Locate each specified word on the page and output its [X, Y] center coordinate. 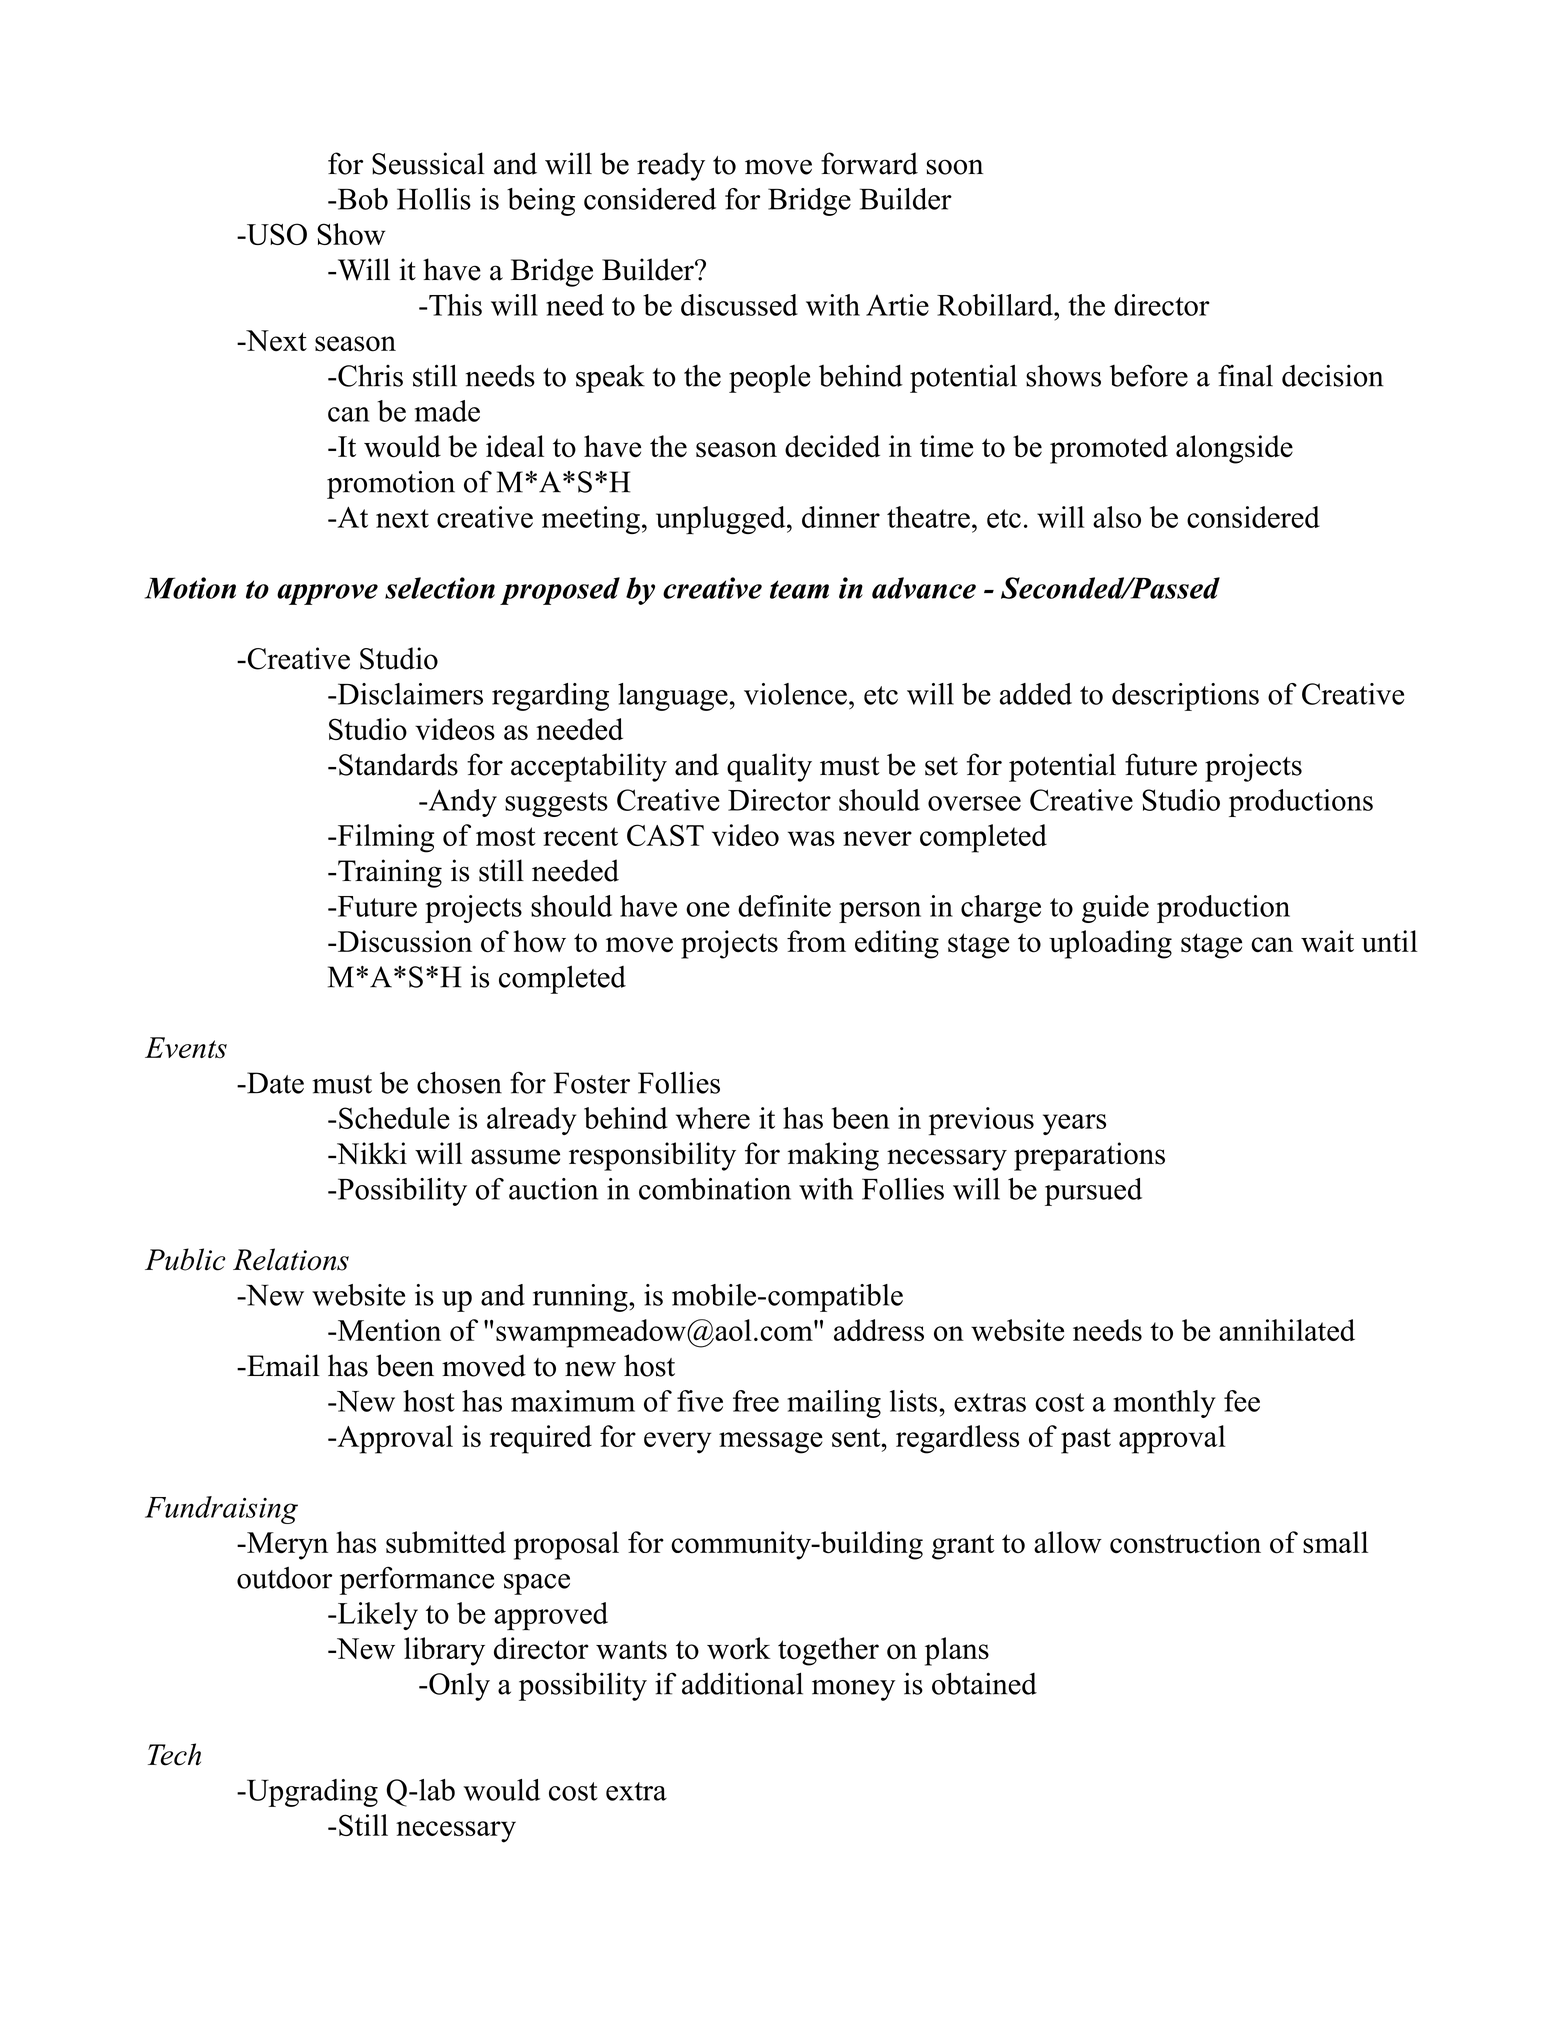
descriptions [1185, 697]
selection [440, 588]
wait [1327, 941]
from [816, 941]
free [756, 1401]
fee [1242, 1401]
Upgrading [311, 1793]
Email [282, 1365]
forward [869, 163]
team [799, 589]
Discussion [403, 941]
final [1245, 375]
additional [742, 1683]
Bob [361, 199]
